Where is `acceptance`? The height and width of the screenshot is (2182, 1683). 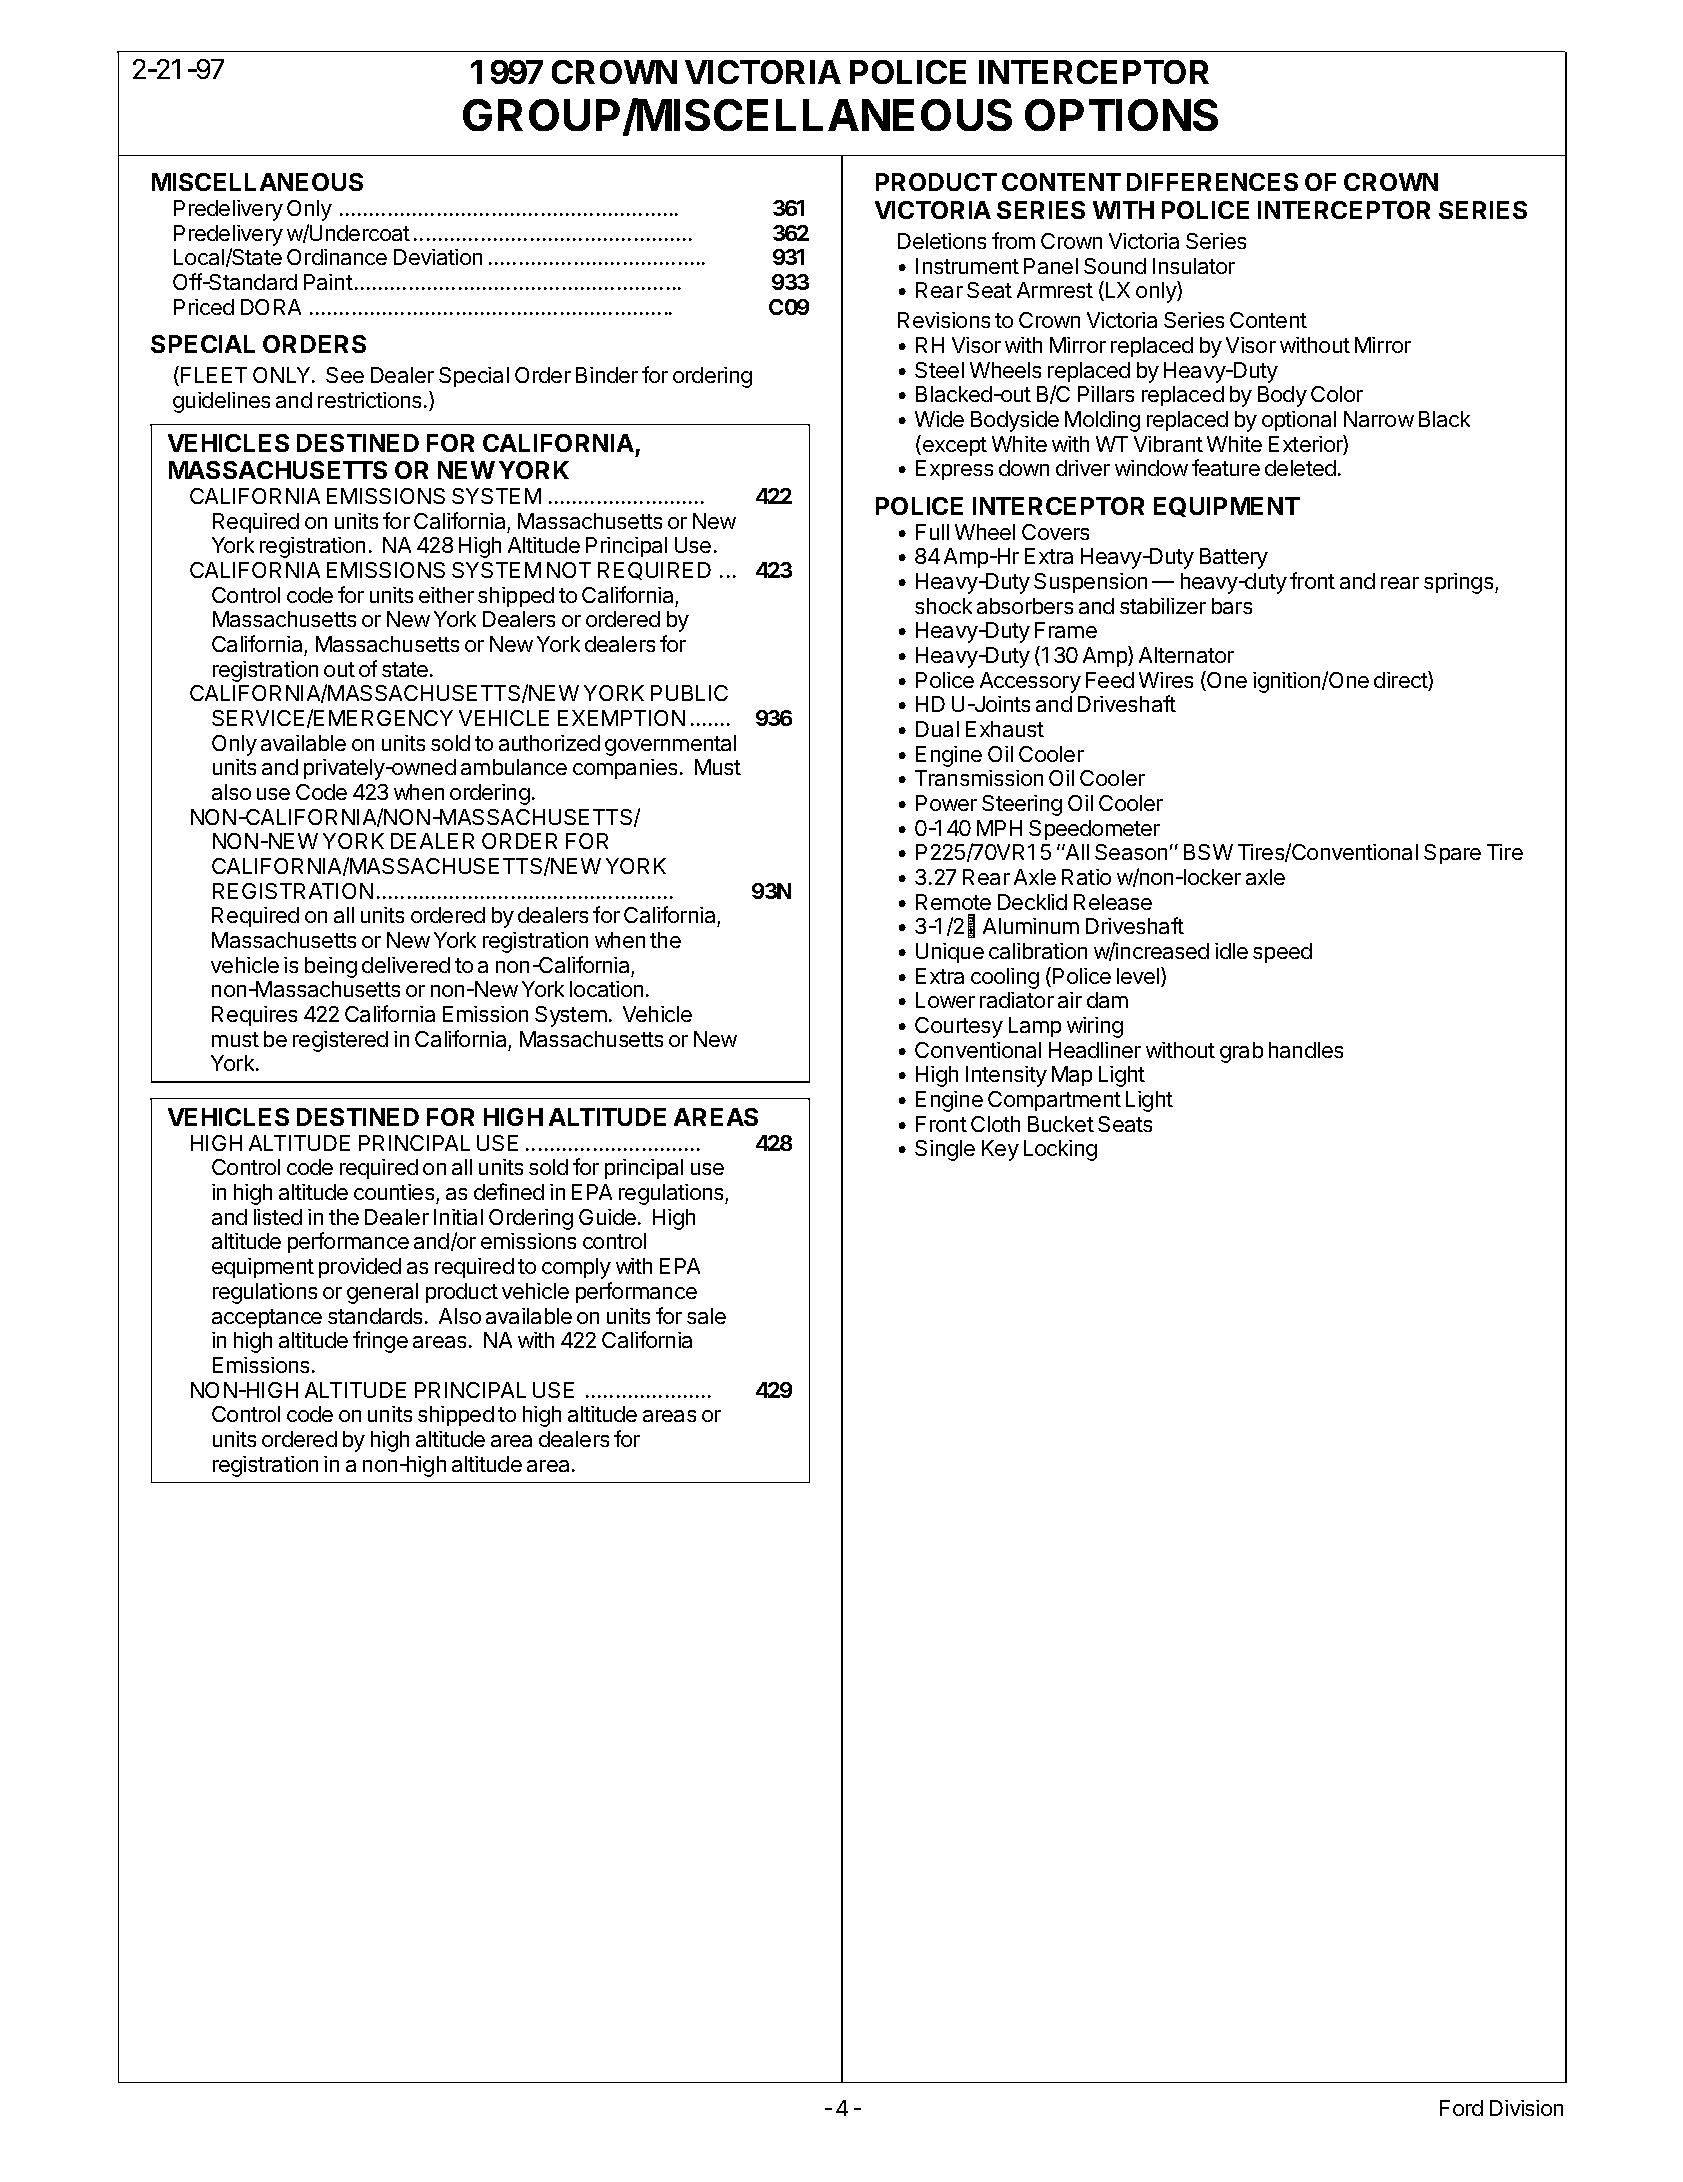
acceptance is located at coordinates (267, 1318).
